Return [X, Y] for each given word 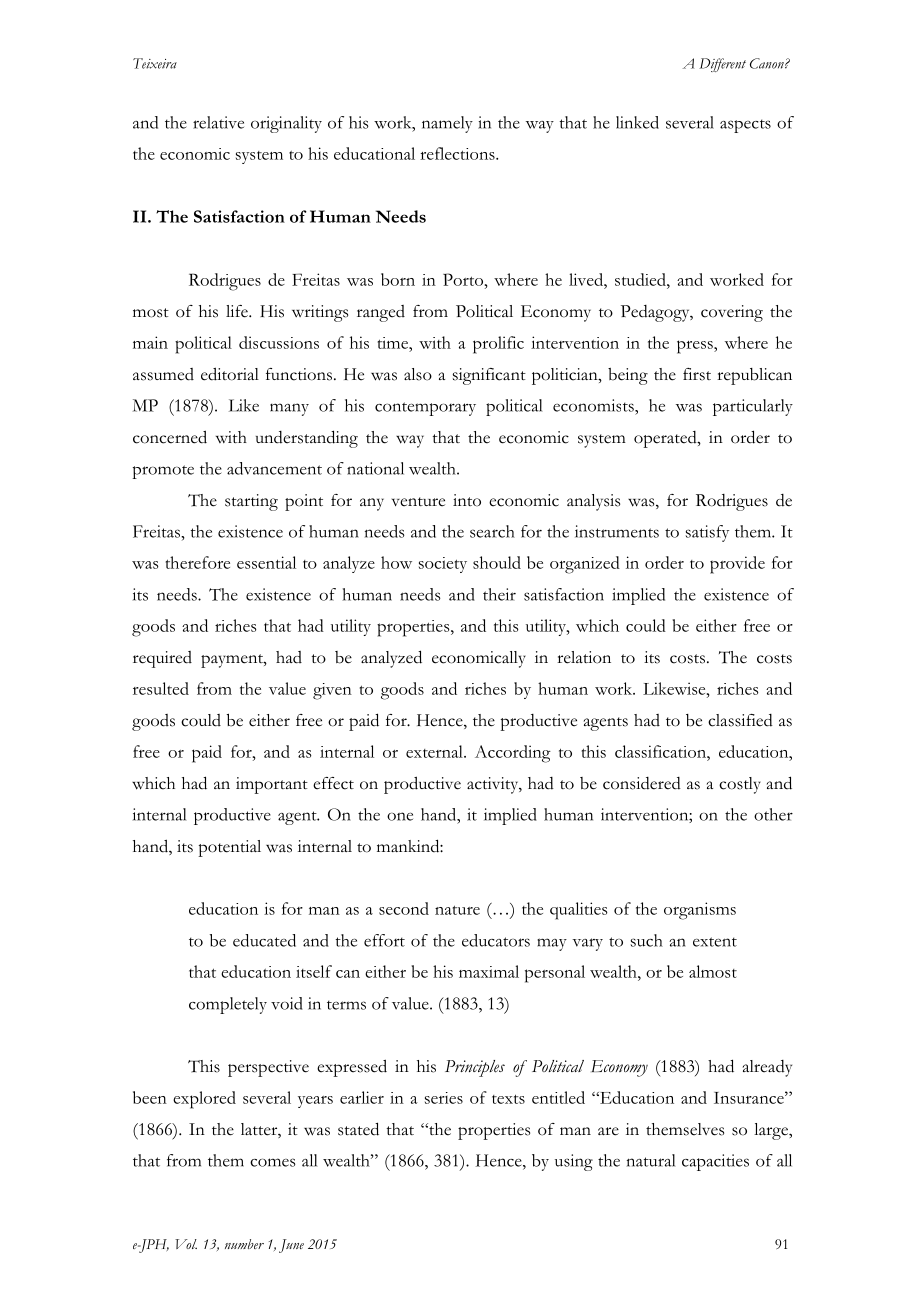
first [697, 374]
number [244, 1244]
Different [722, 65]
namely [447, 124]
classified [740, 720]
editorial [230, 374]
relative [218, 122]
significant [489, 376]
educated [264, 940]
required [162, 659]
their [499, 594]
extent [715, 942]
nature [457, 910]
